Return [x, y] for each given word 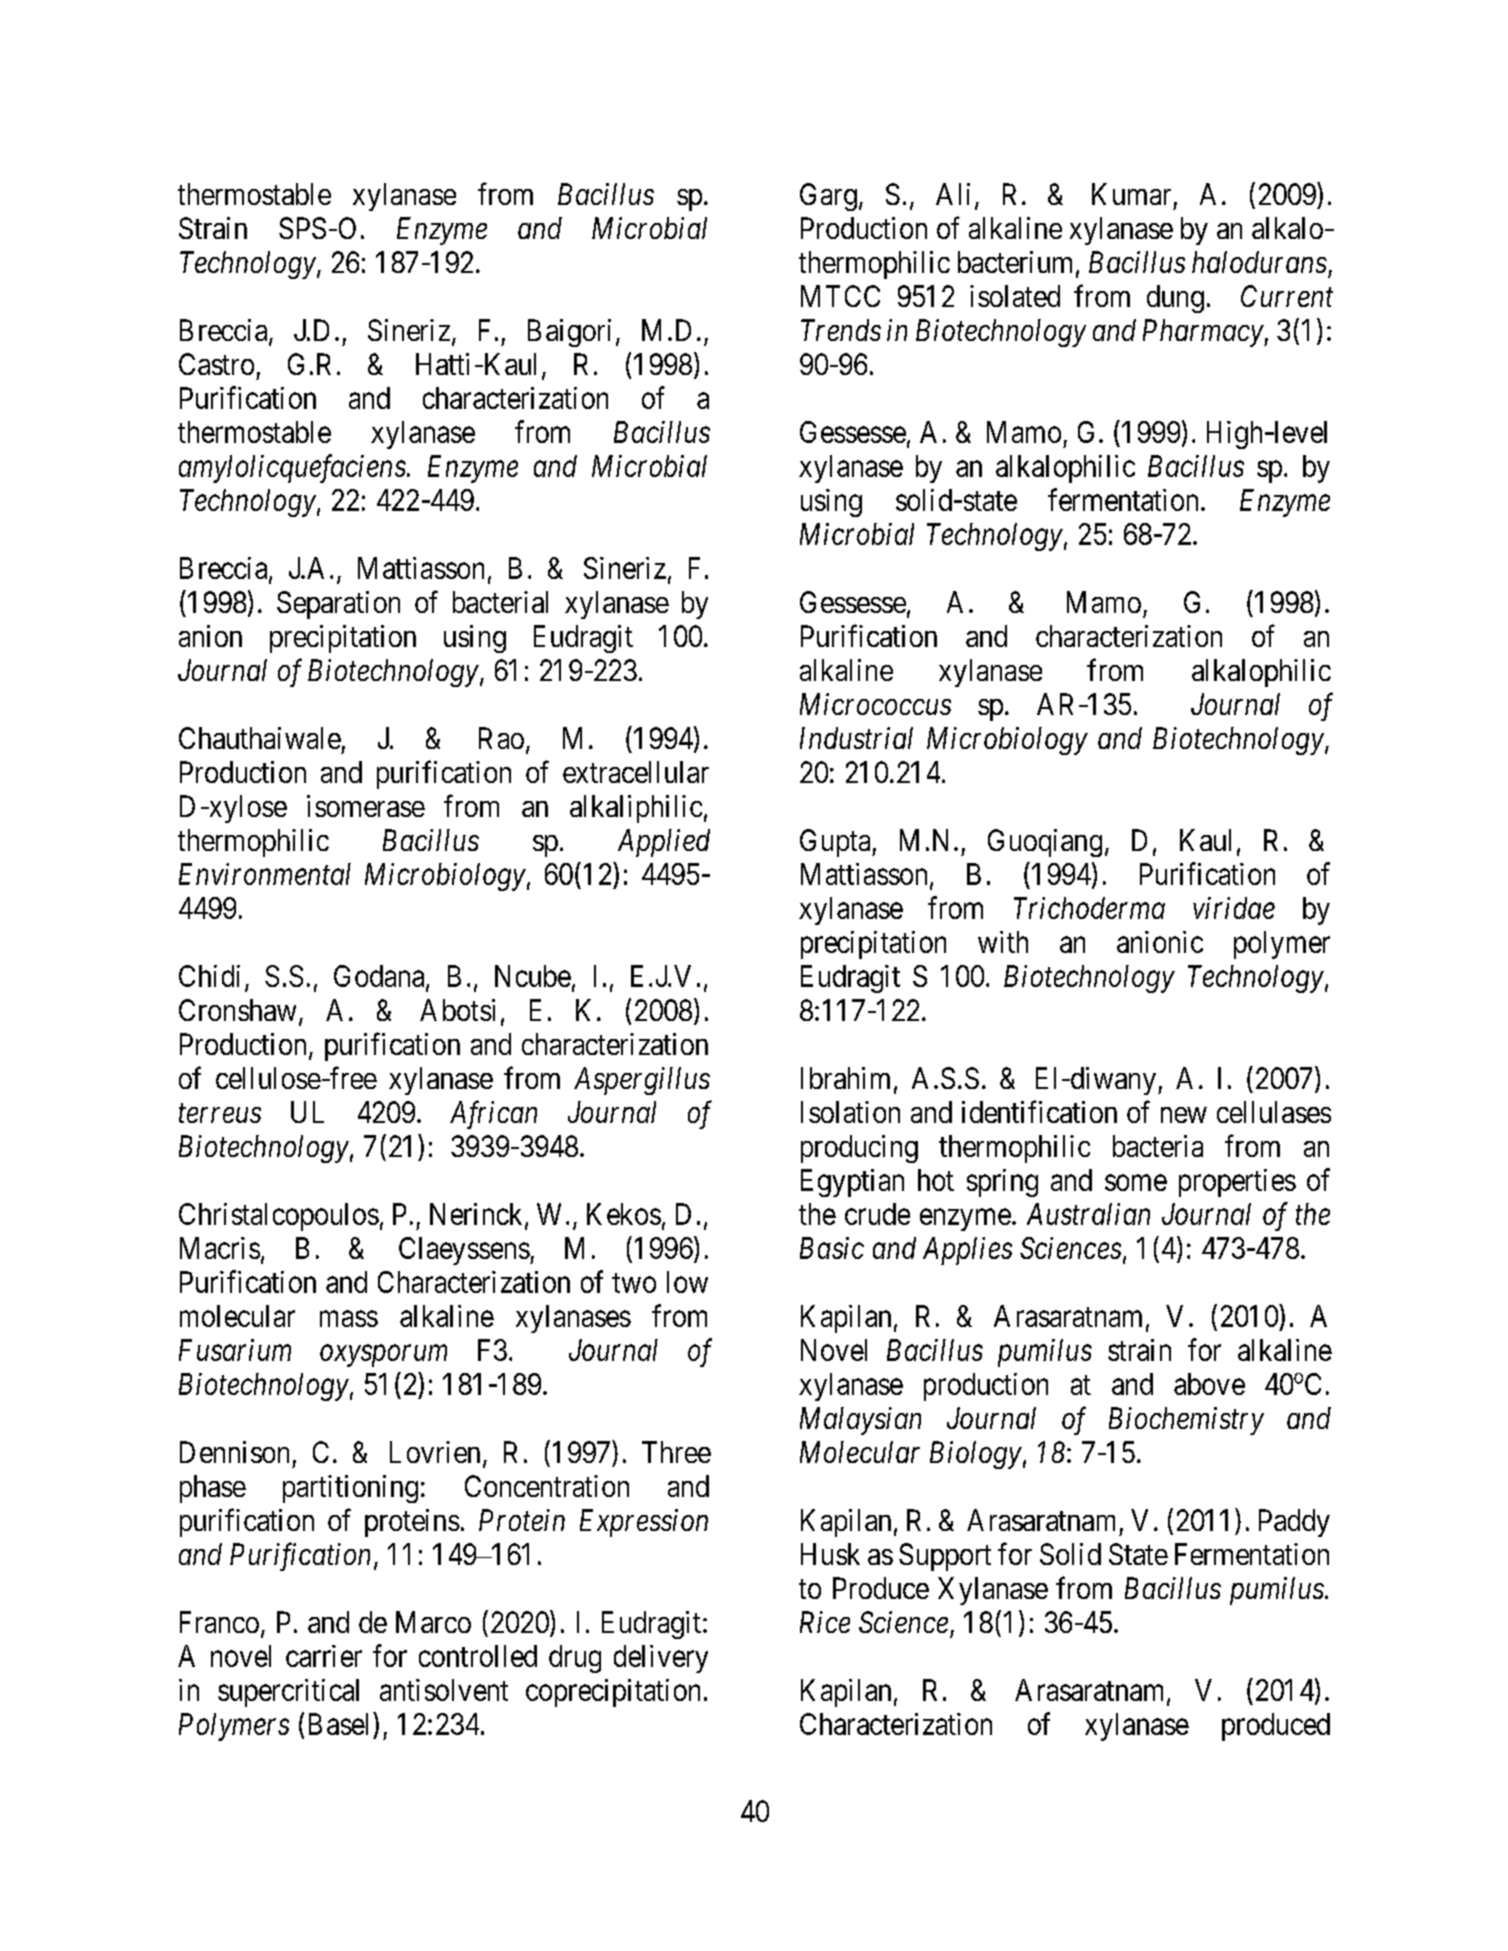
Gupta [836, 843]
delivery [661, 1659]
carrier [324, 1656]
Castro [216, 364]
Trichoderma [1089, 908]
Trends [841, 330]
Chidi [209, 976]
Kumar [1131, 194]
